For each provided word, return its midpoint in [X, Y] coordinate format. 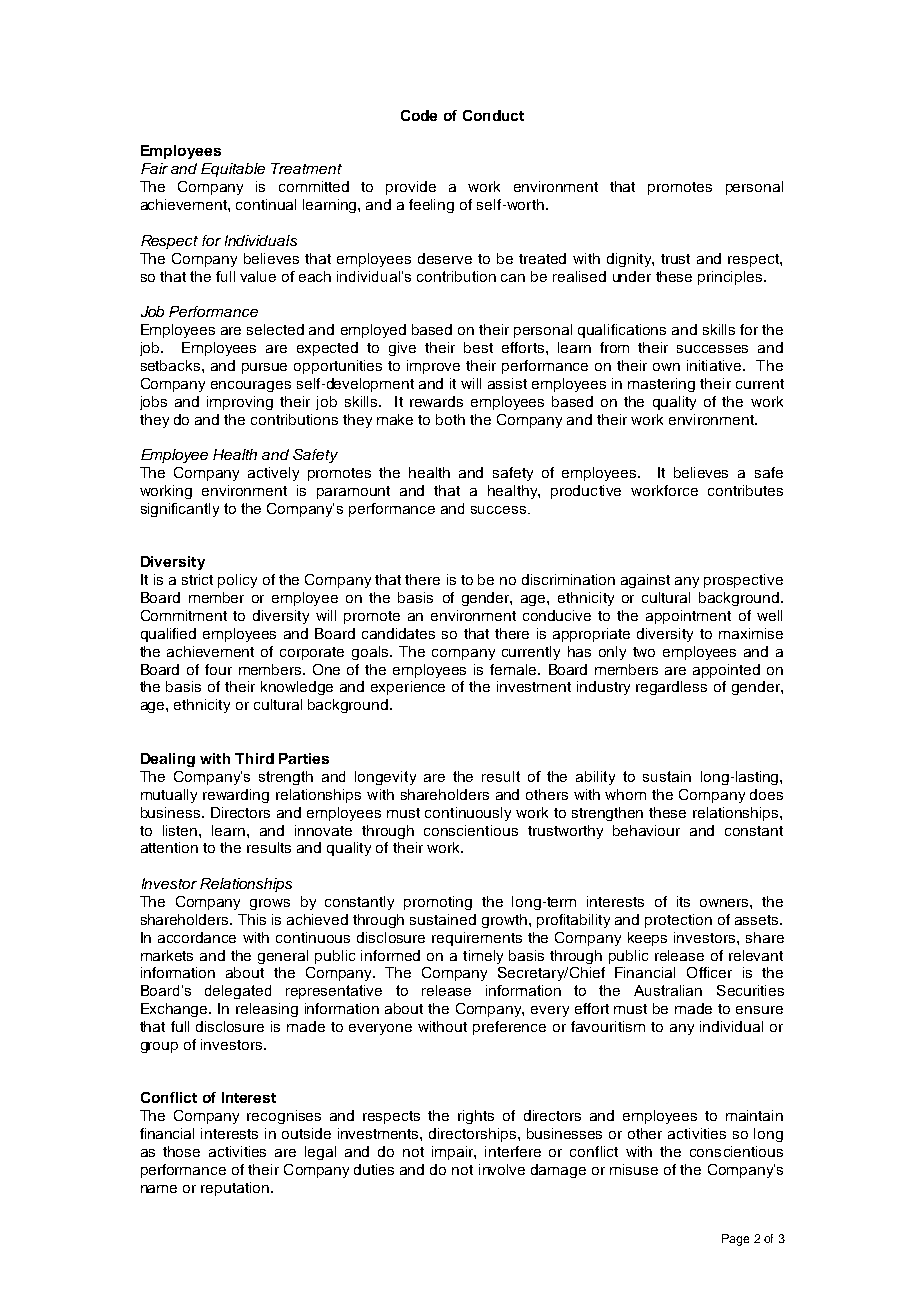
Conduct [493, 115]
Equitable [233, 170]
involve [502, 1169]
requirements [477, 939]
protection [678, 921]
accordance [197, 937]
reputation [235, 1189]
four [218, 669]
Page [735, 1240]
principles [731, 278]
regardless [671, 688]
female [514, 669]
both [450, 419]
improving [240, 403]
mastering [661, 385]
